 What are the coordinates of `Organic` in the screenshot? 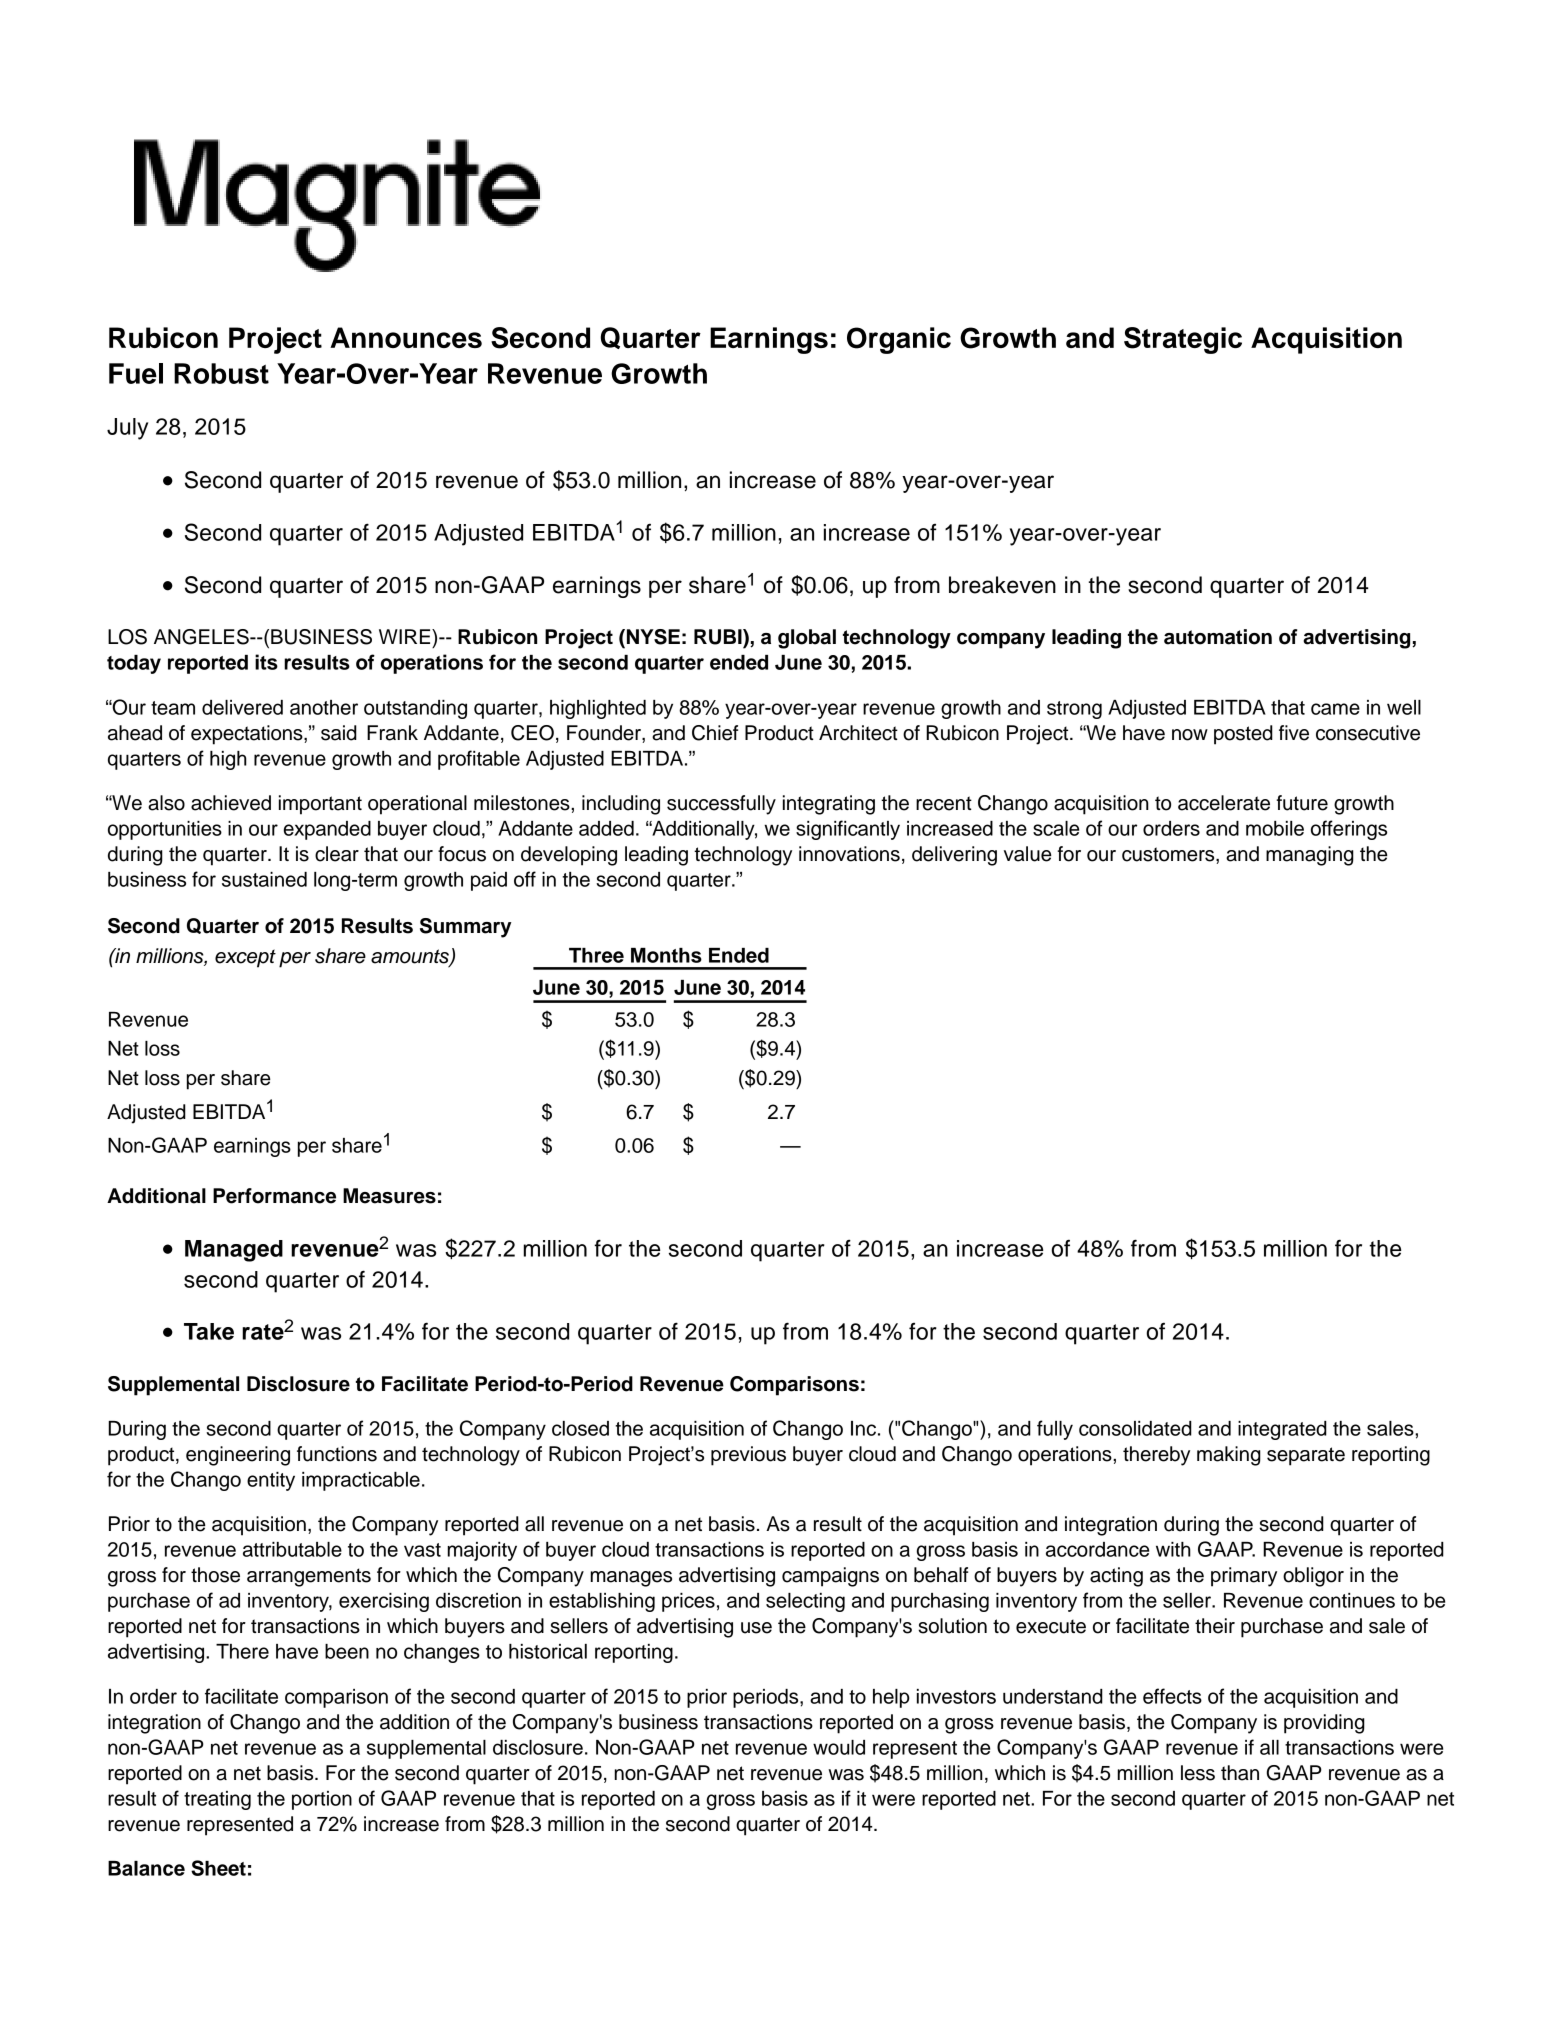 It's located at (899, 340).
